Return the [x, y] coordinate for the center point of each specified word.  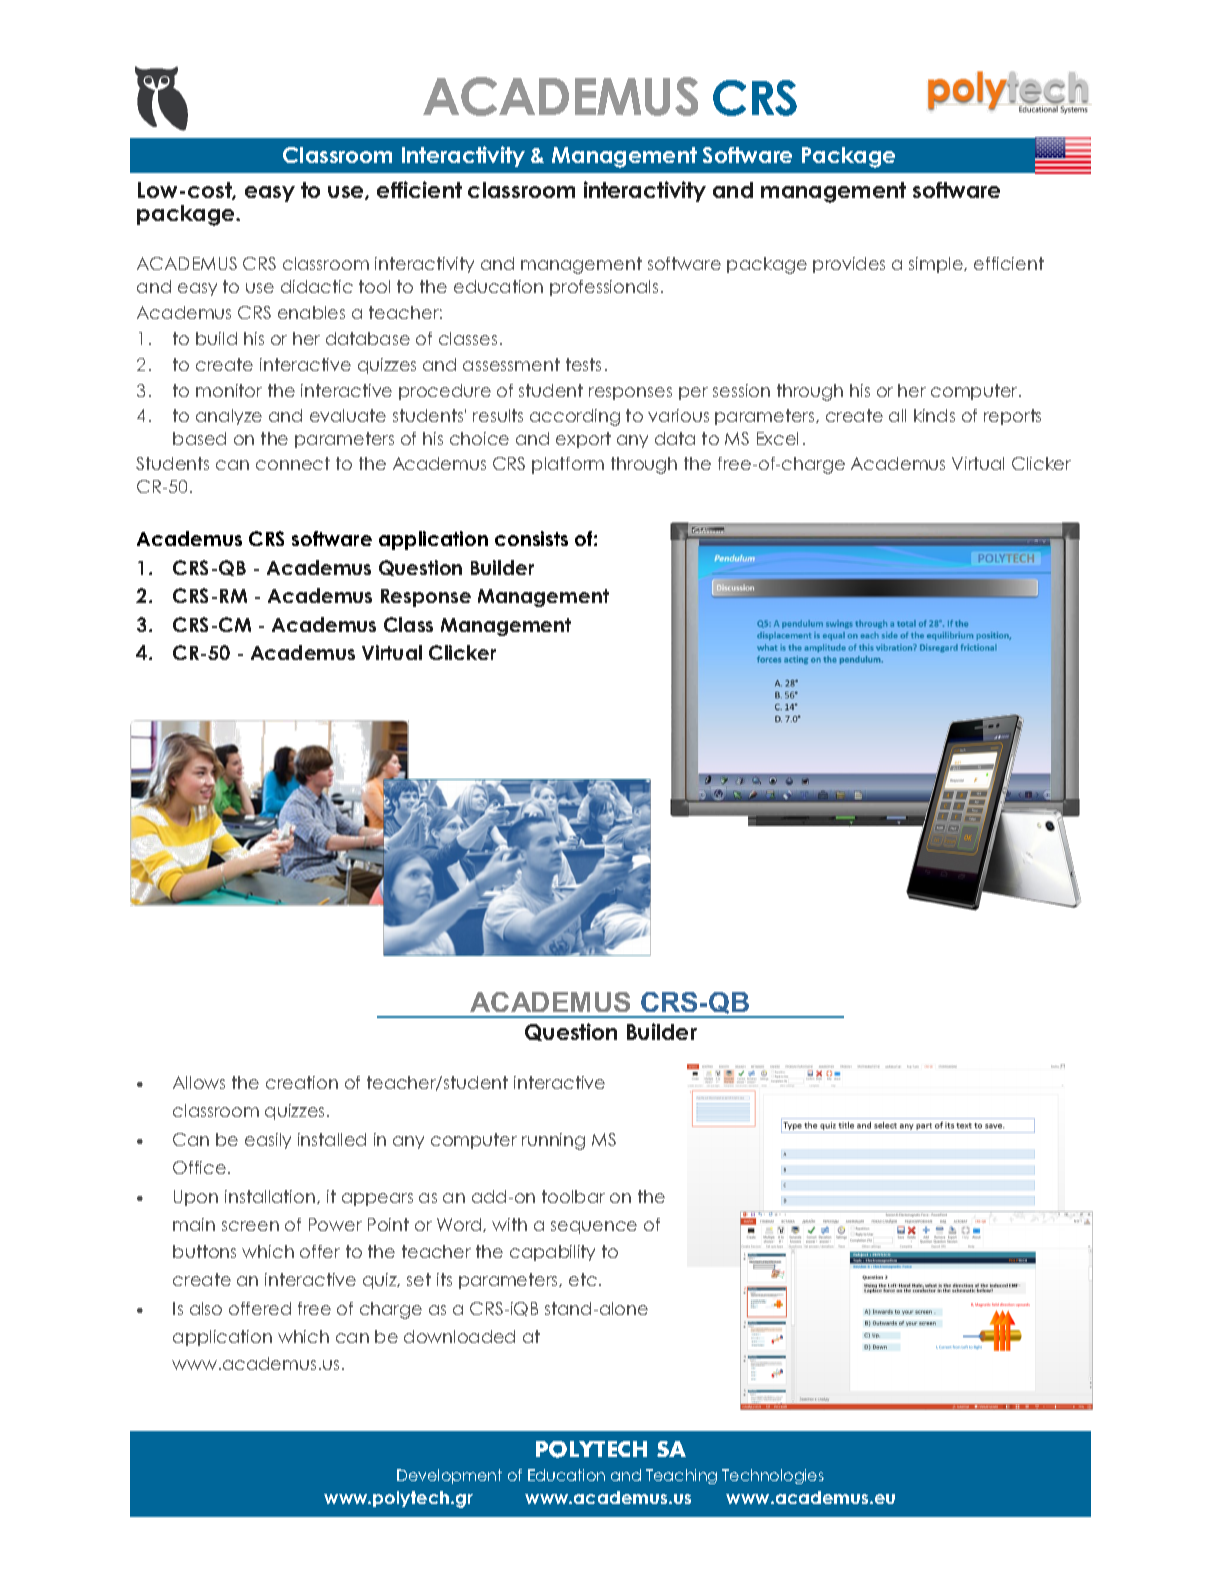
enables [311, 312]
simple [937, 265]
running [553, 1141]
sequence [594, 1227]
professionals [604, 288]
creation [302, 1082]
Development [449, 1476]
